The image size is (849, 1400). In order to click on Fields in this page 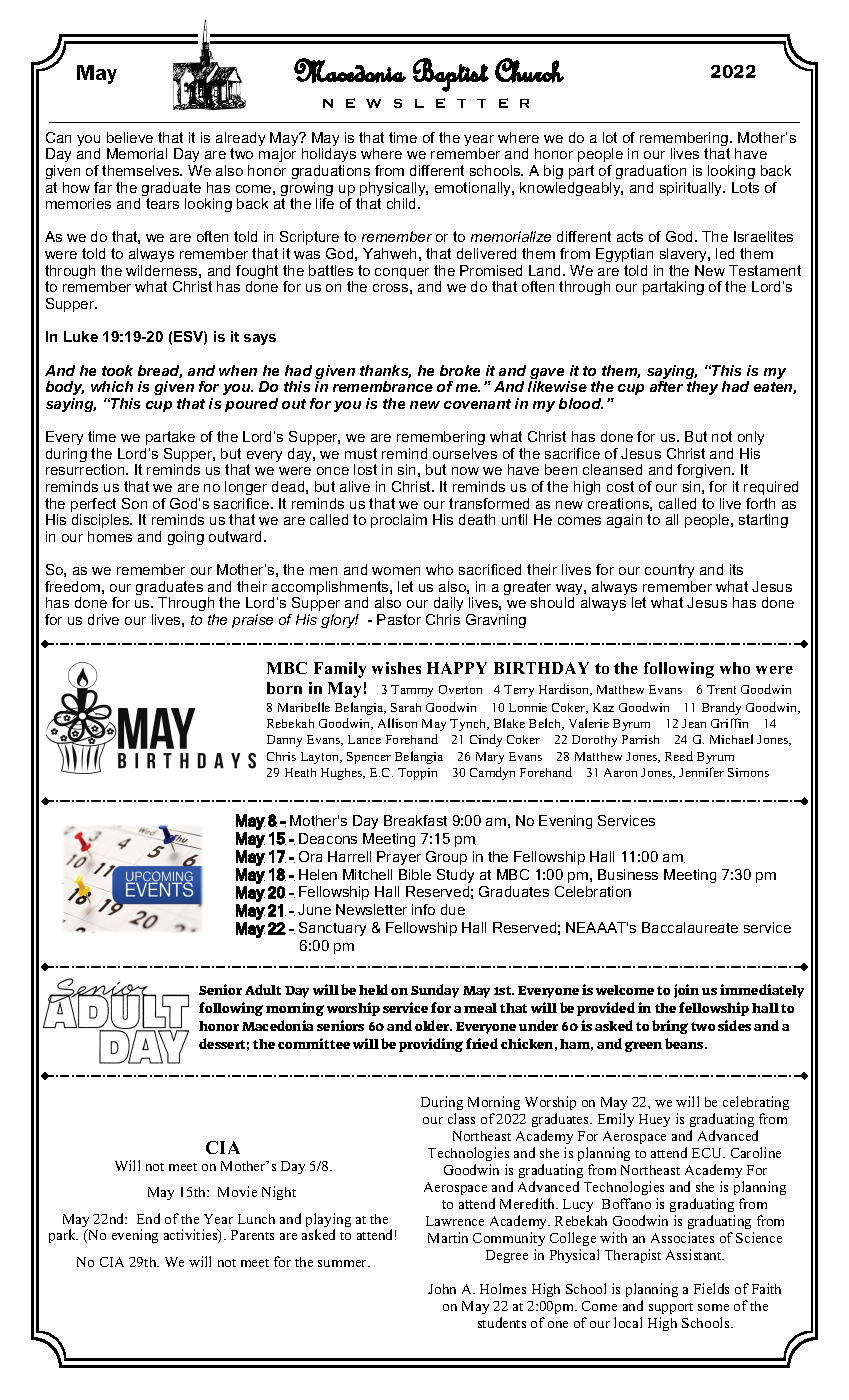, I will do `click(711, 1288)`.
